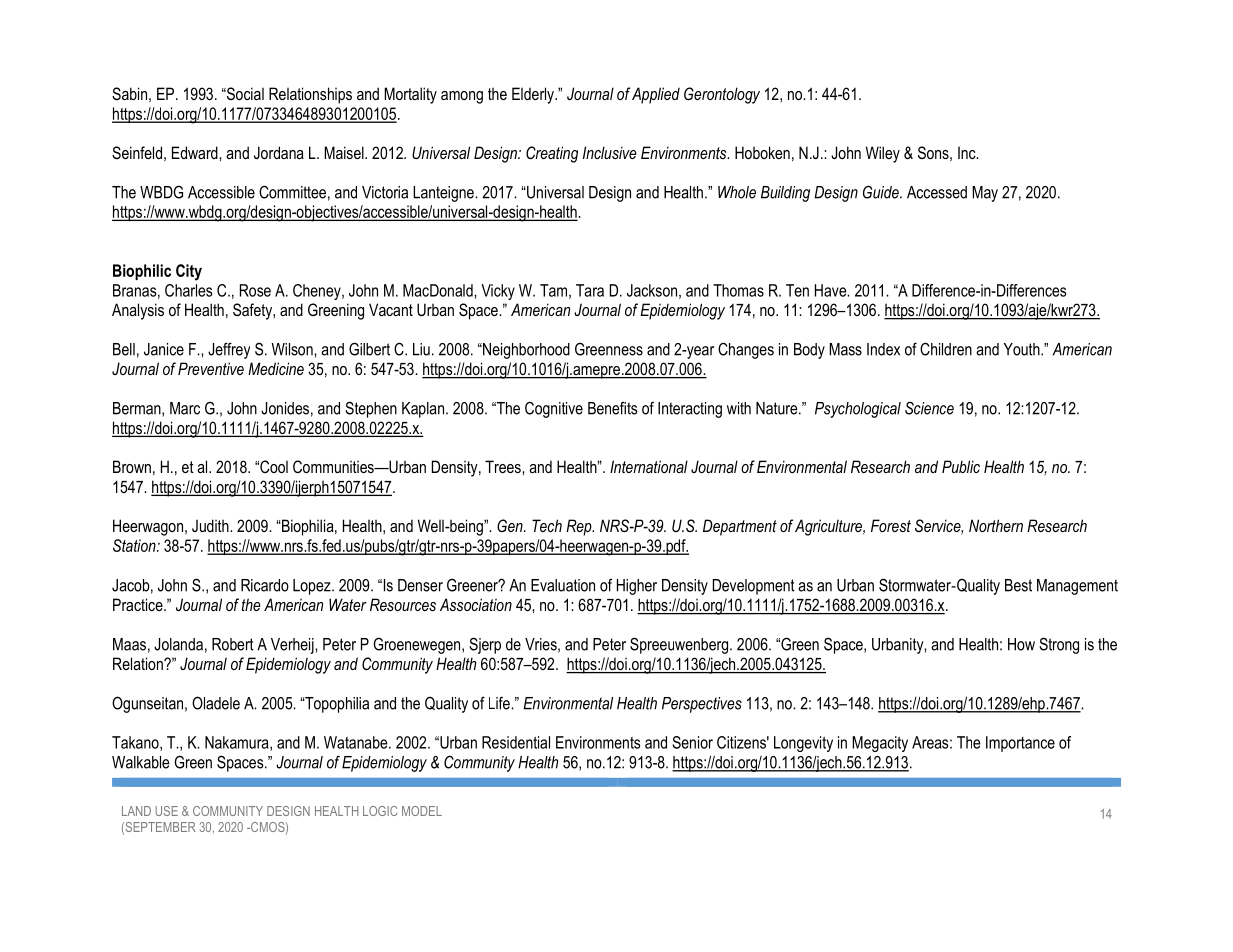  I want to click on Edward, so click(196, 152).
